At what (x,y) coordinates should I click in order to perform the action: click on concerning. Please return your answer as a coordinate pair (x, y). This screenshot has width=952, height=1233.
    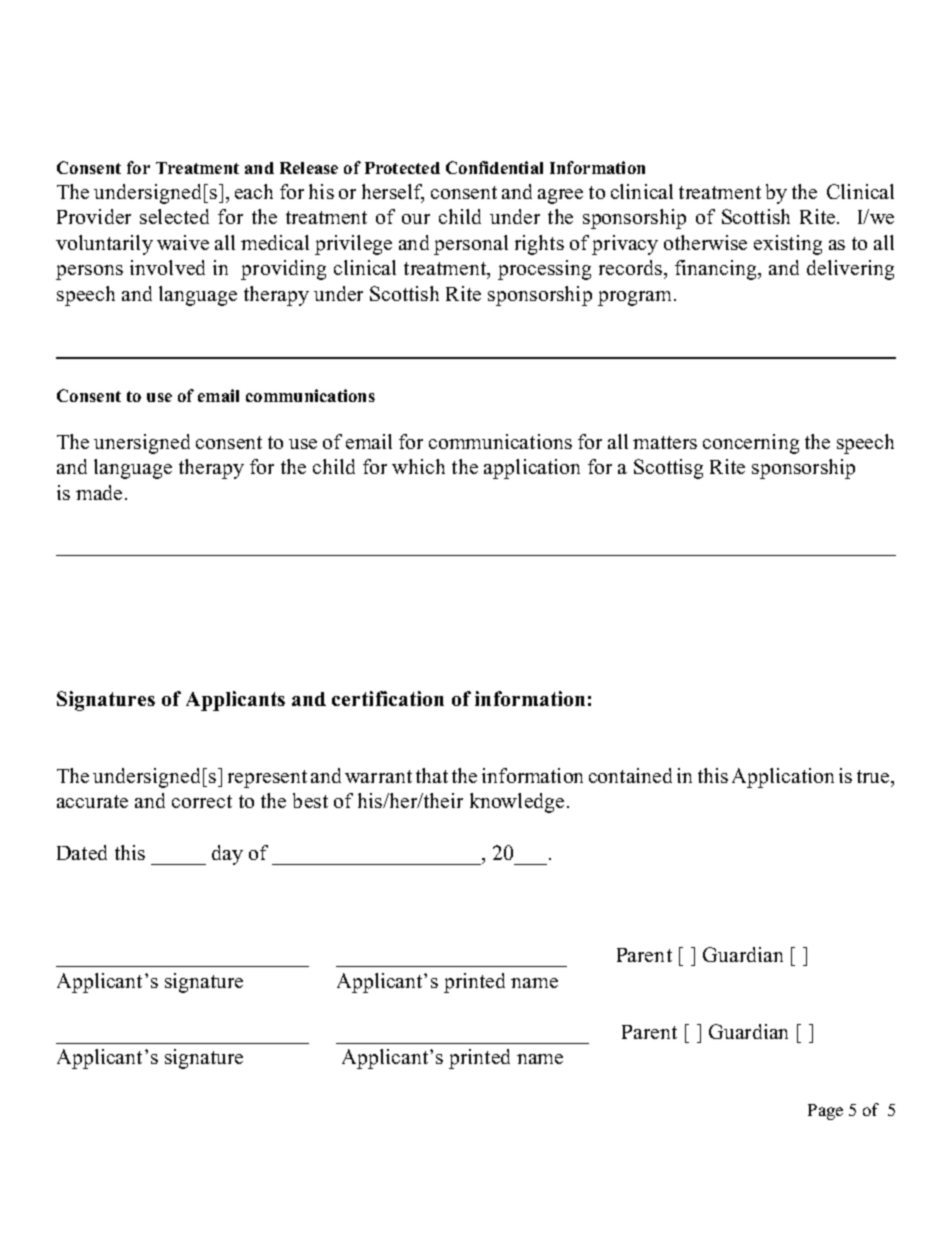
    Looking at the image, I should click on (751, 444).
